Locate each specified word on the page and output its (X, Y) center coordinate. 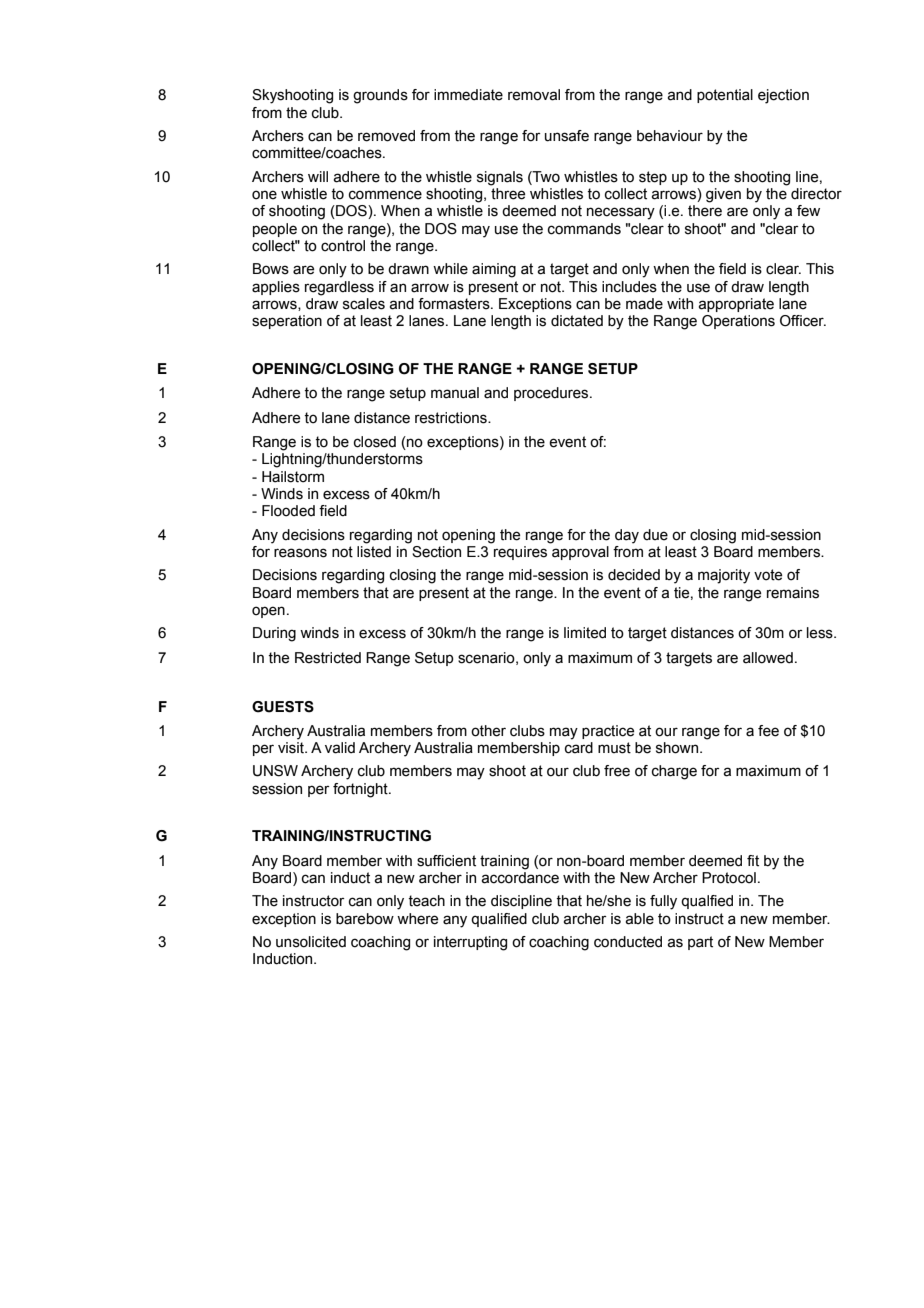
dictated (577, 321)
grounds (380, 96)
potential (725, 96)
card (579, 748)
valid (340, 748)
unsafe (567, 136)
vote (768, 575)
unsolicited (311, 942)
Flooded (288, 511)
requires (520, 553)
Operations (738, 322)
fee (768, 731)
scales (364, 304)
